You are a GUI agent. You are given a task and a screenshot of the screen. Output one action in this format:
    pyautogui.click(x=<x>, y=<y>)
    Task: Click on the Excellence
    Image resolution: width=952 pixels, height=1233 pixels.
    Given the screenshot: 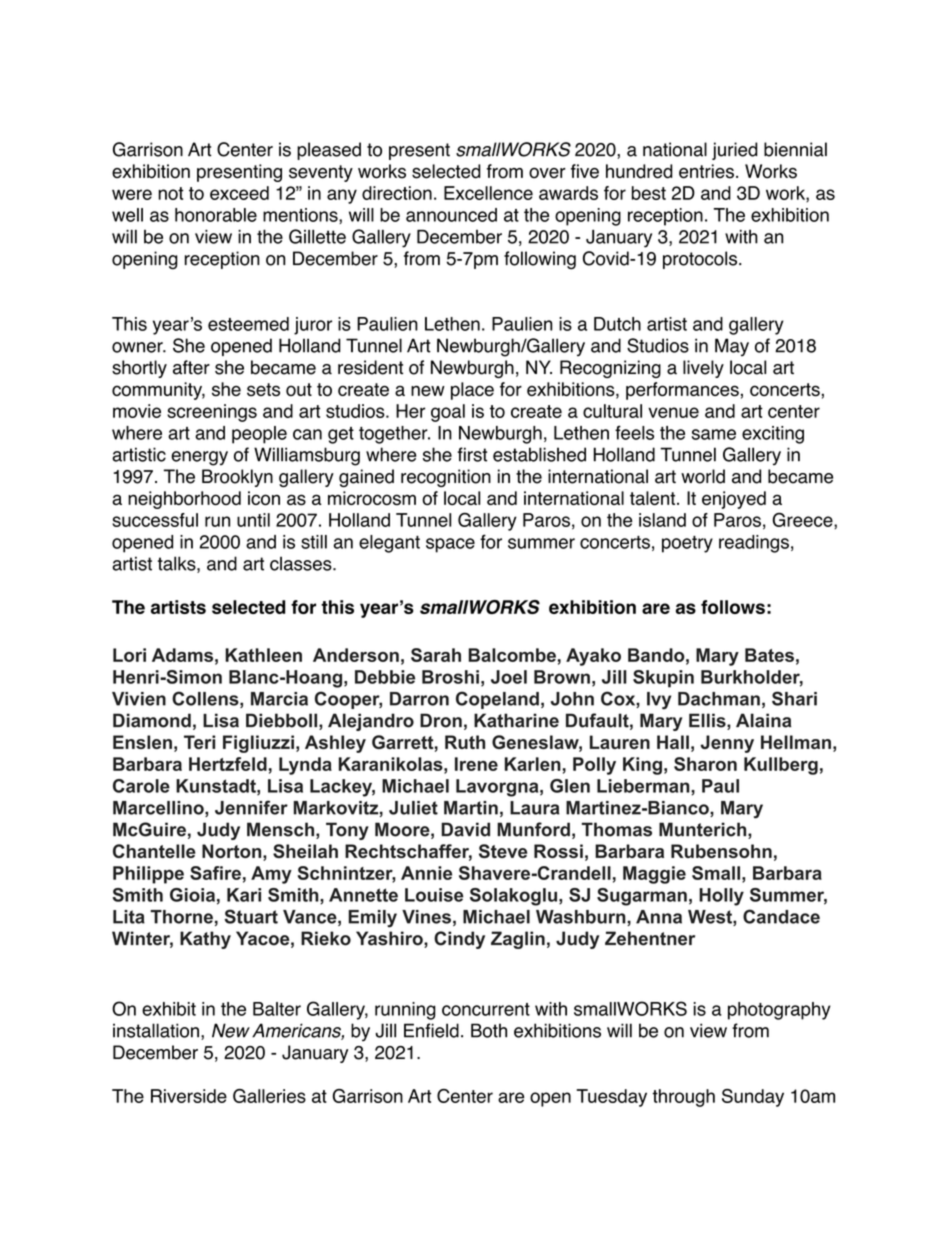 What is the action you would take?
    pyautogui.click(x=488, y=193)
